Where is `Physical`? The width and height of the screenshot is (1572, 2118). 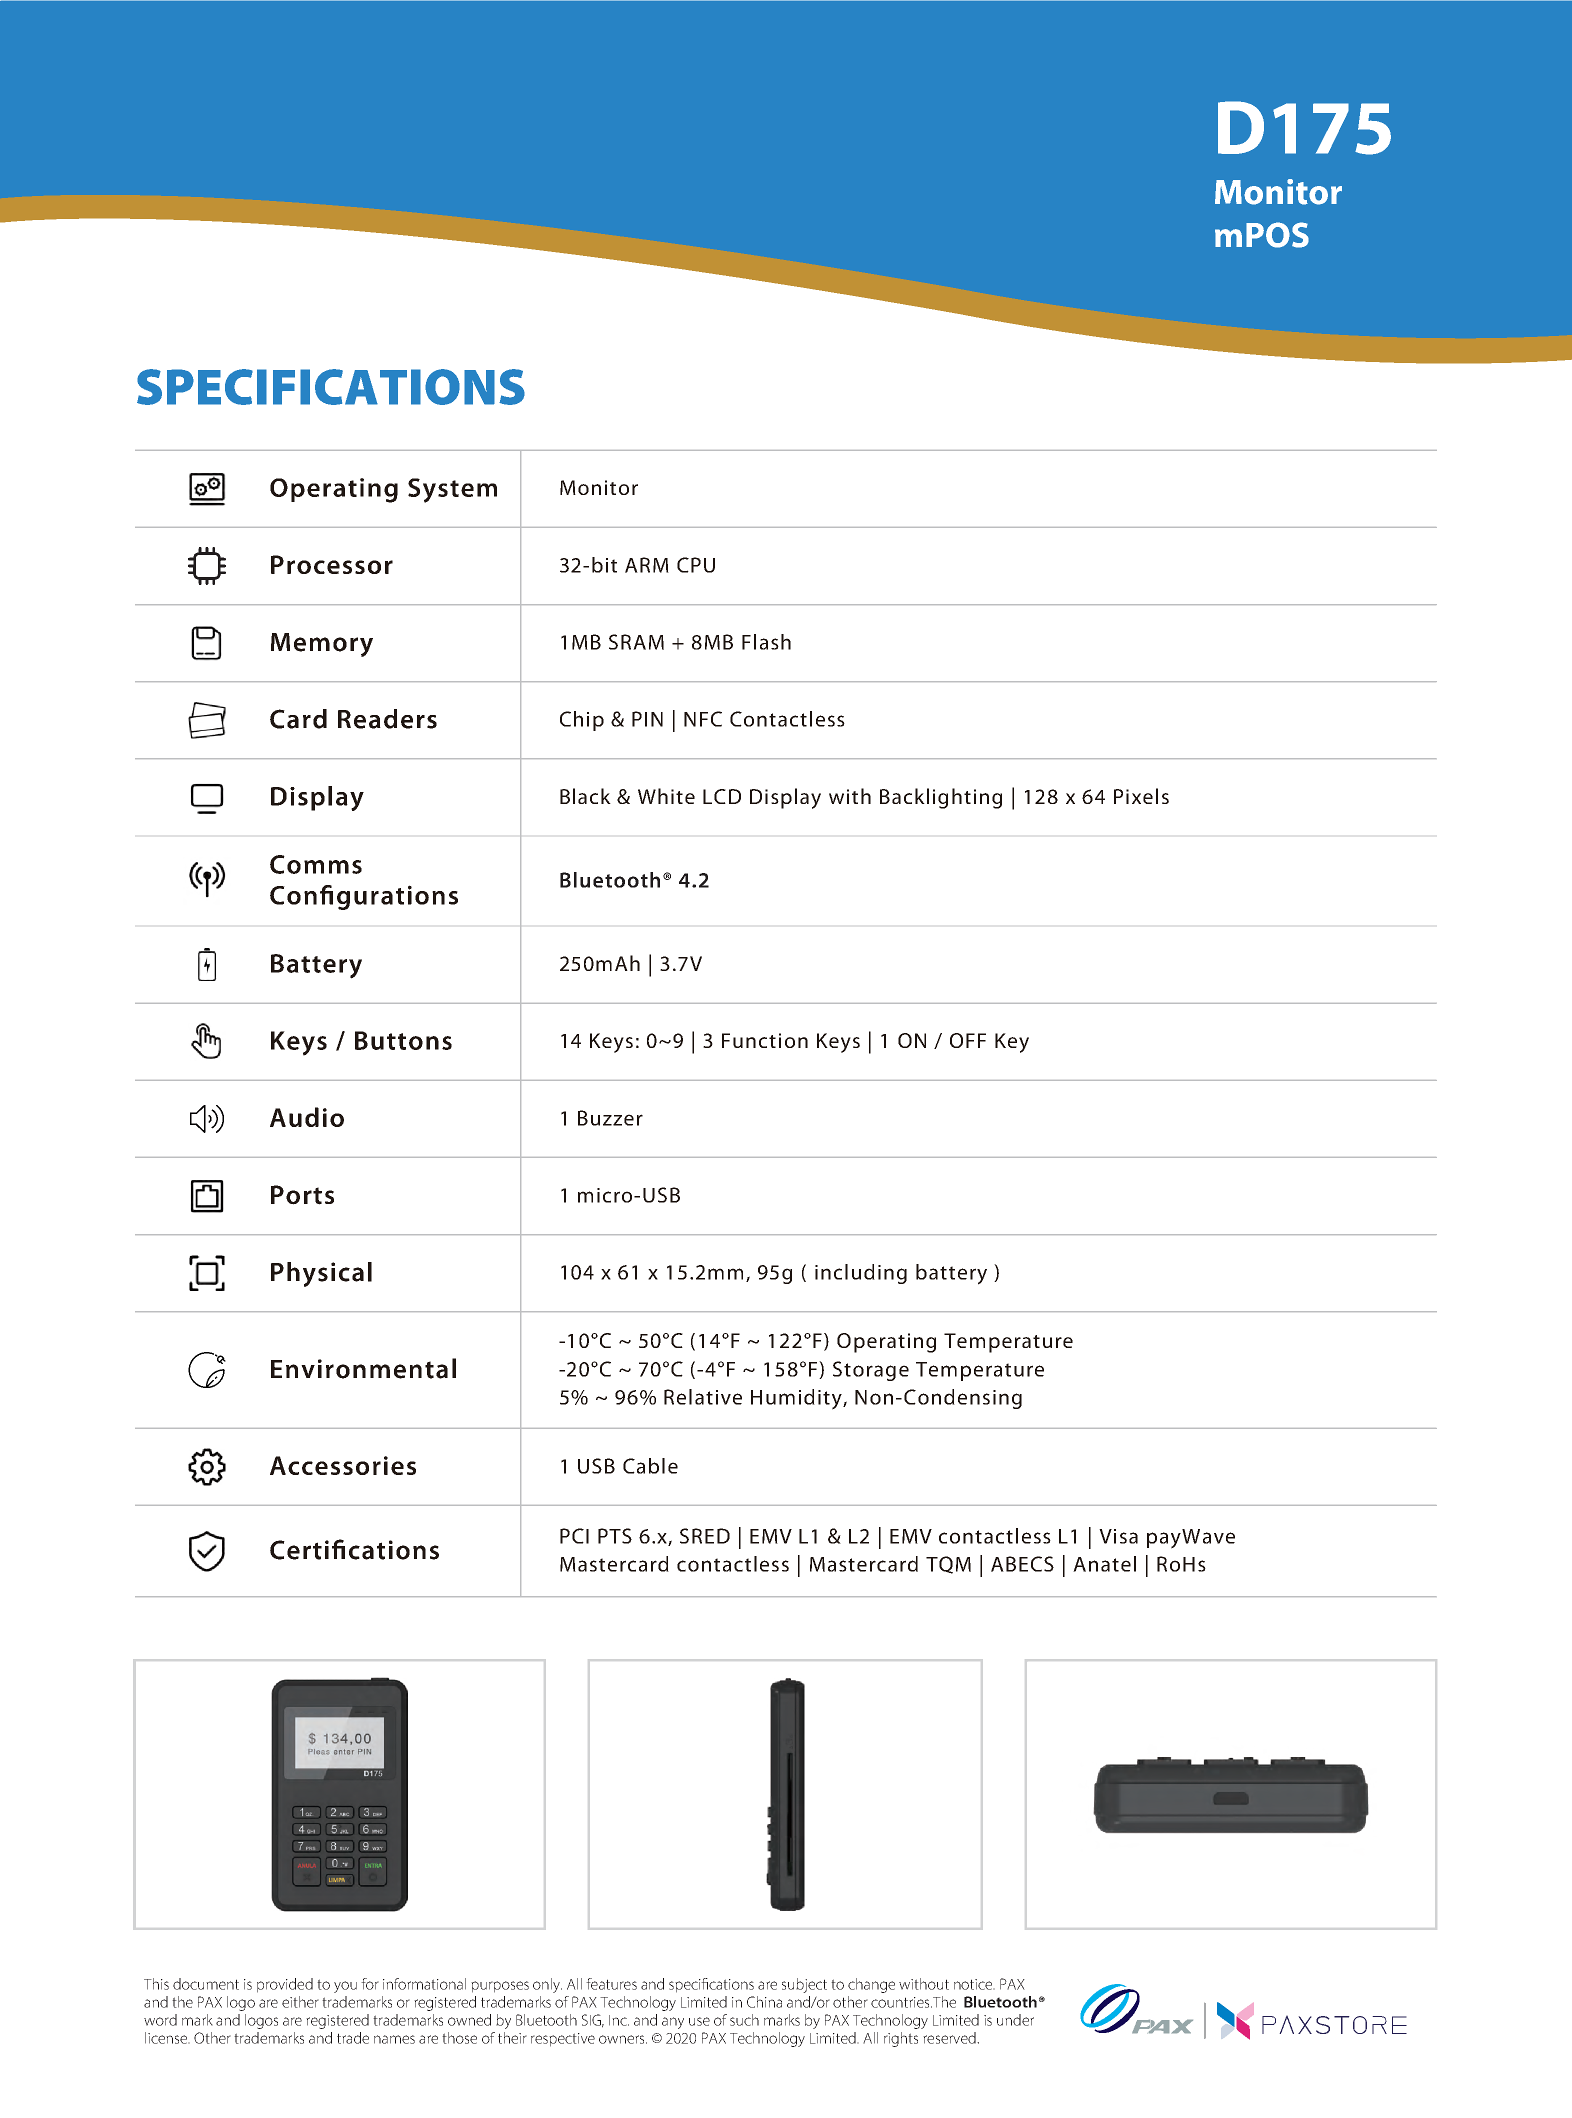
Physical is located at coordinates (321, 1274).
